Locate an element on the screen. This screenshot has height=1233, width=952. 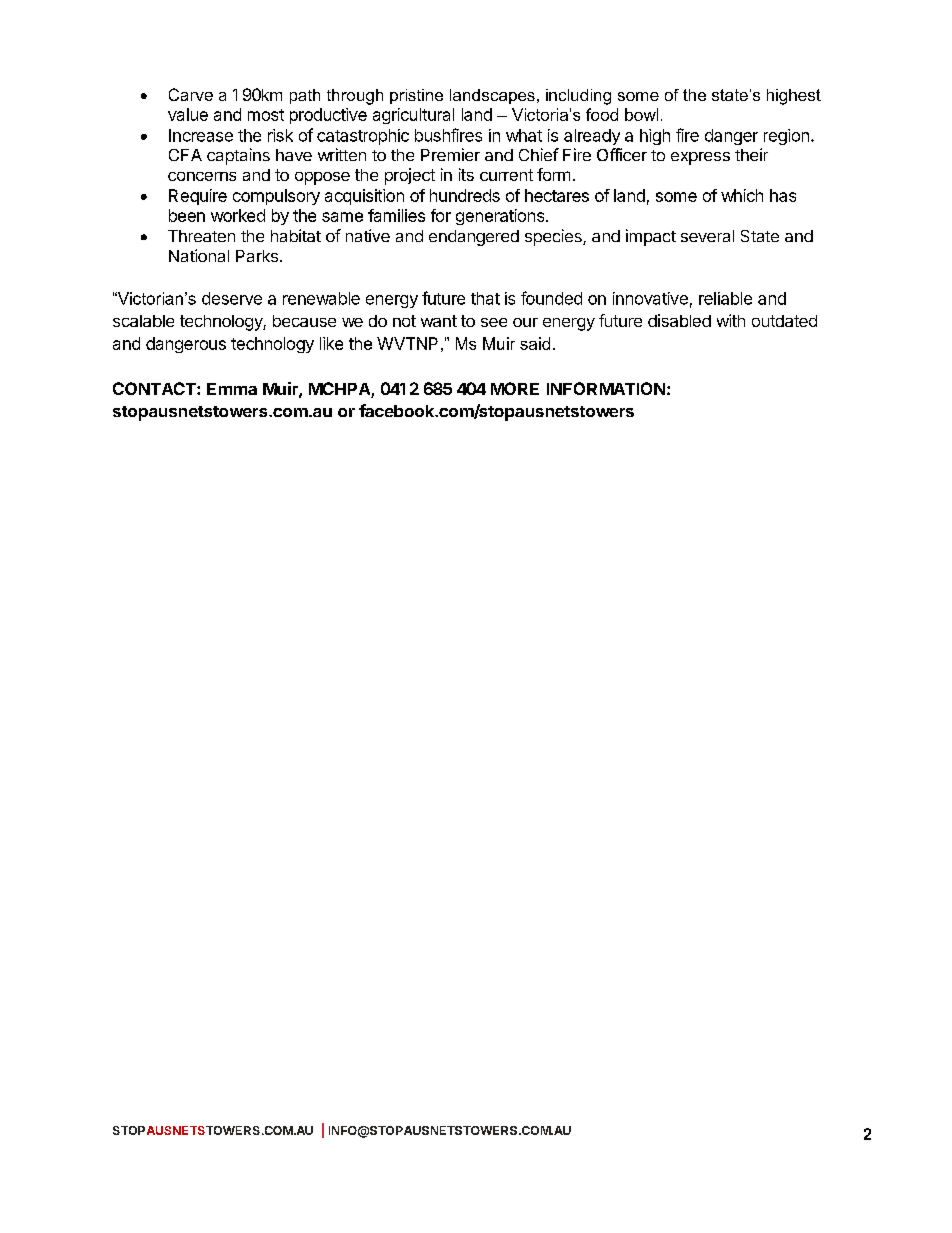
express is located at coordinates (700, 158).
